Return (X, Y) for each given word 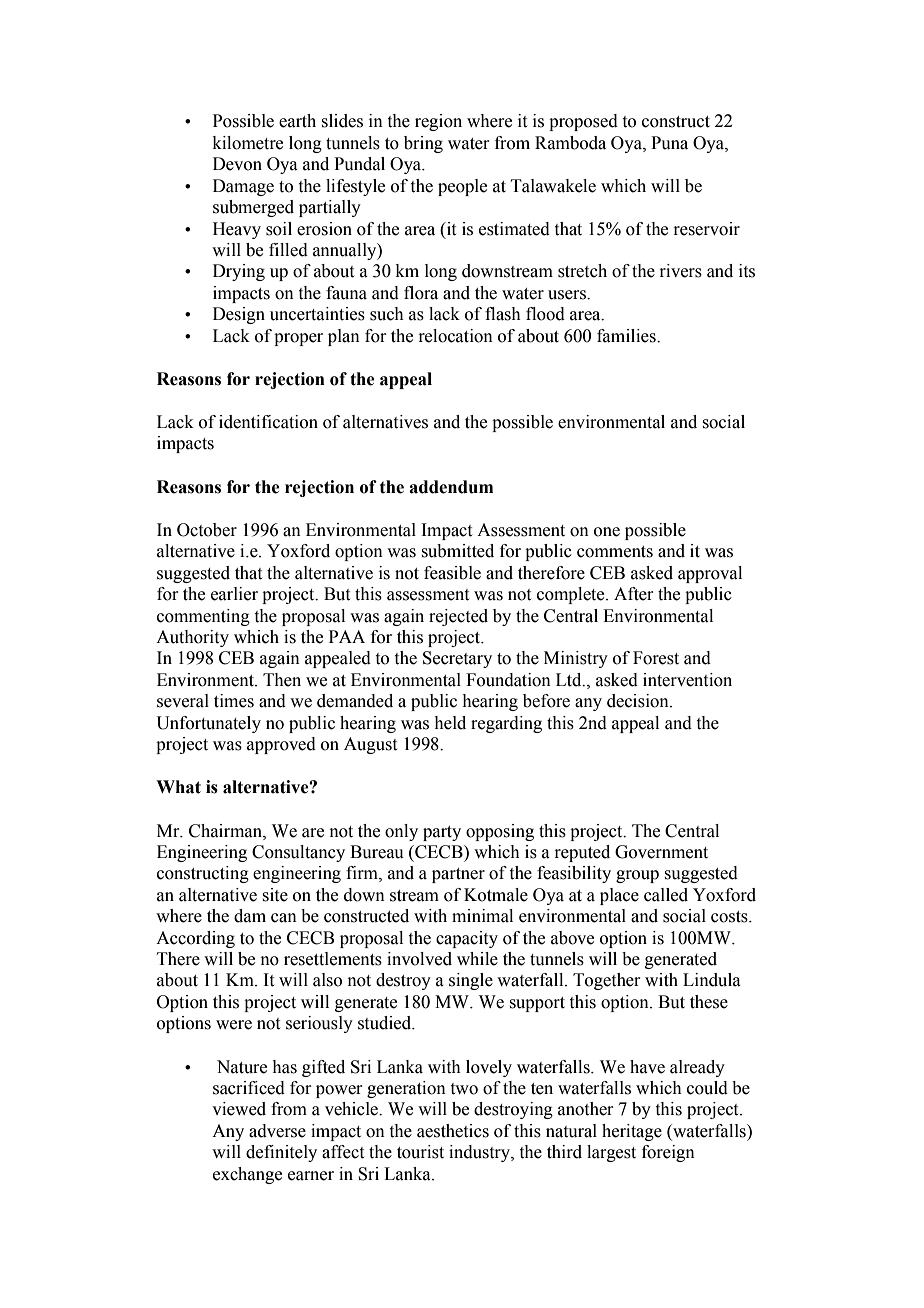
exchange (247, 1175)
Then (282, 680)
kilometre (248, 143)
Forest (656, 658)
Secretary (457, 659)
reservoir (706, 229)
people (462, 187)
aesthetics (453, 1131)
